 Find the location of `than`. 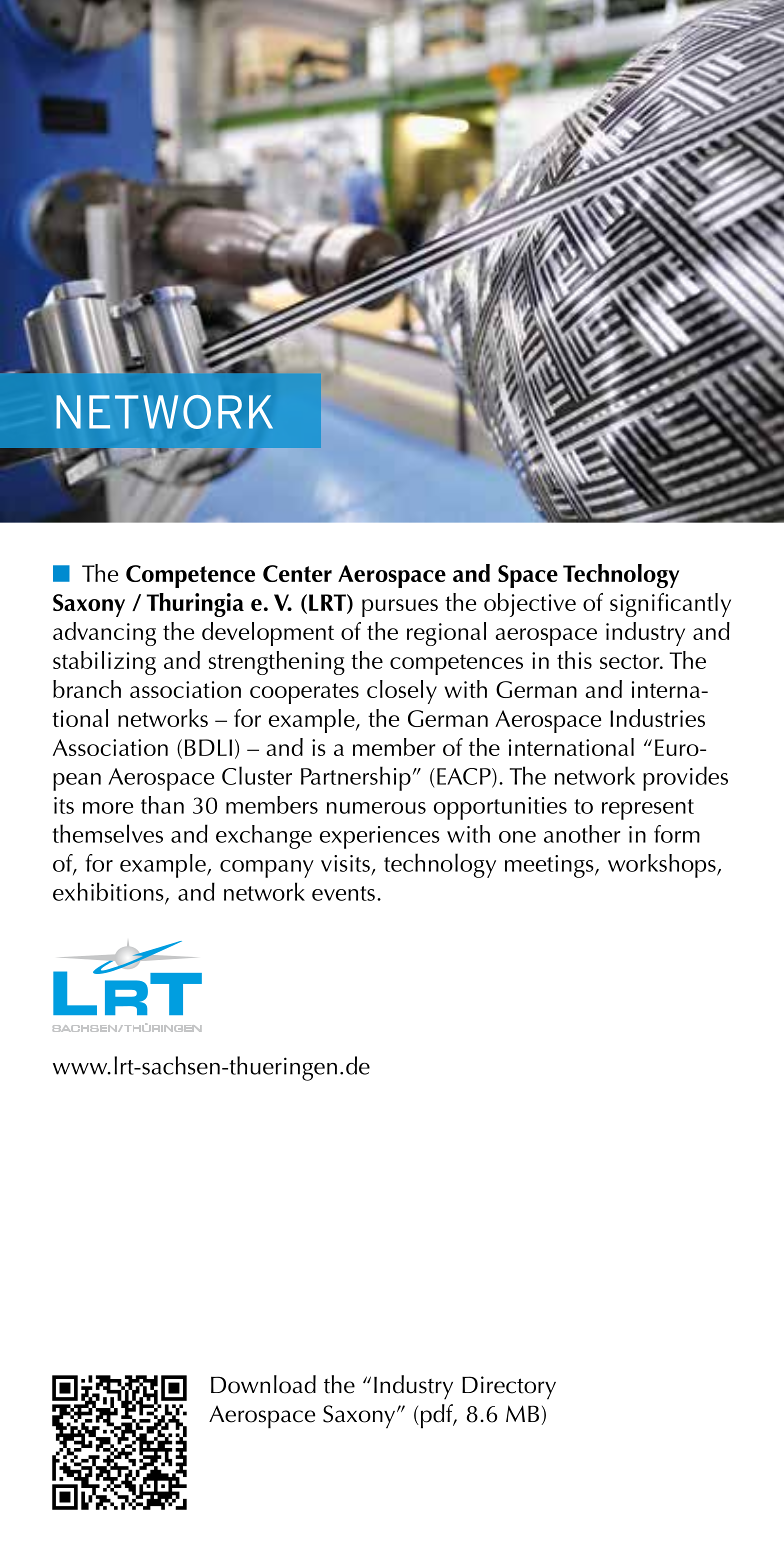

than is located at coordinates (162, 805).
